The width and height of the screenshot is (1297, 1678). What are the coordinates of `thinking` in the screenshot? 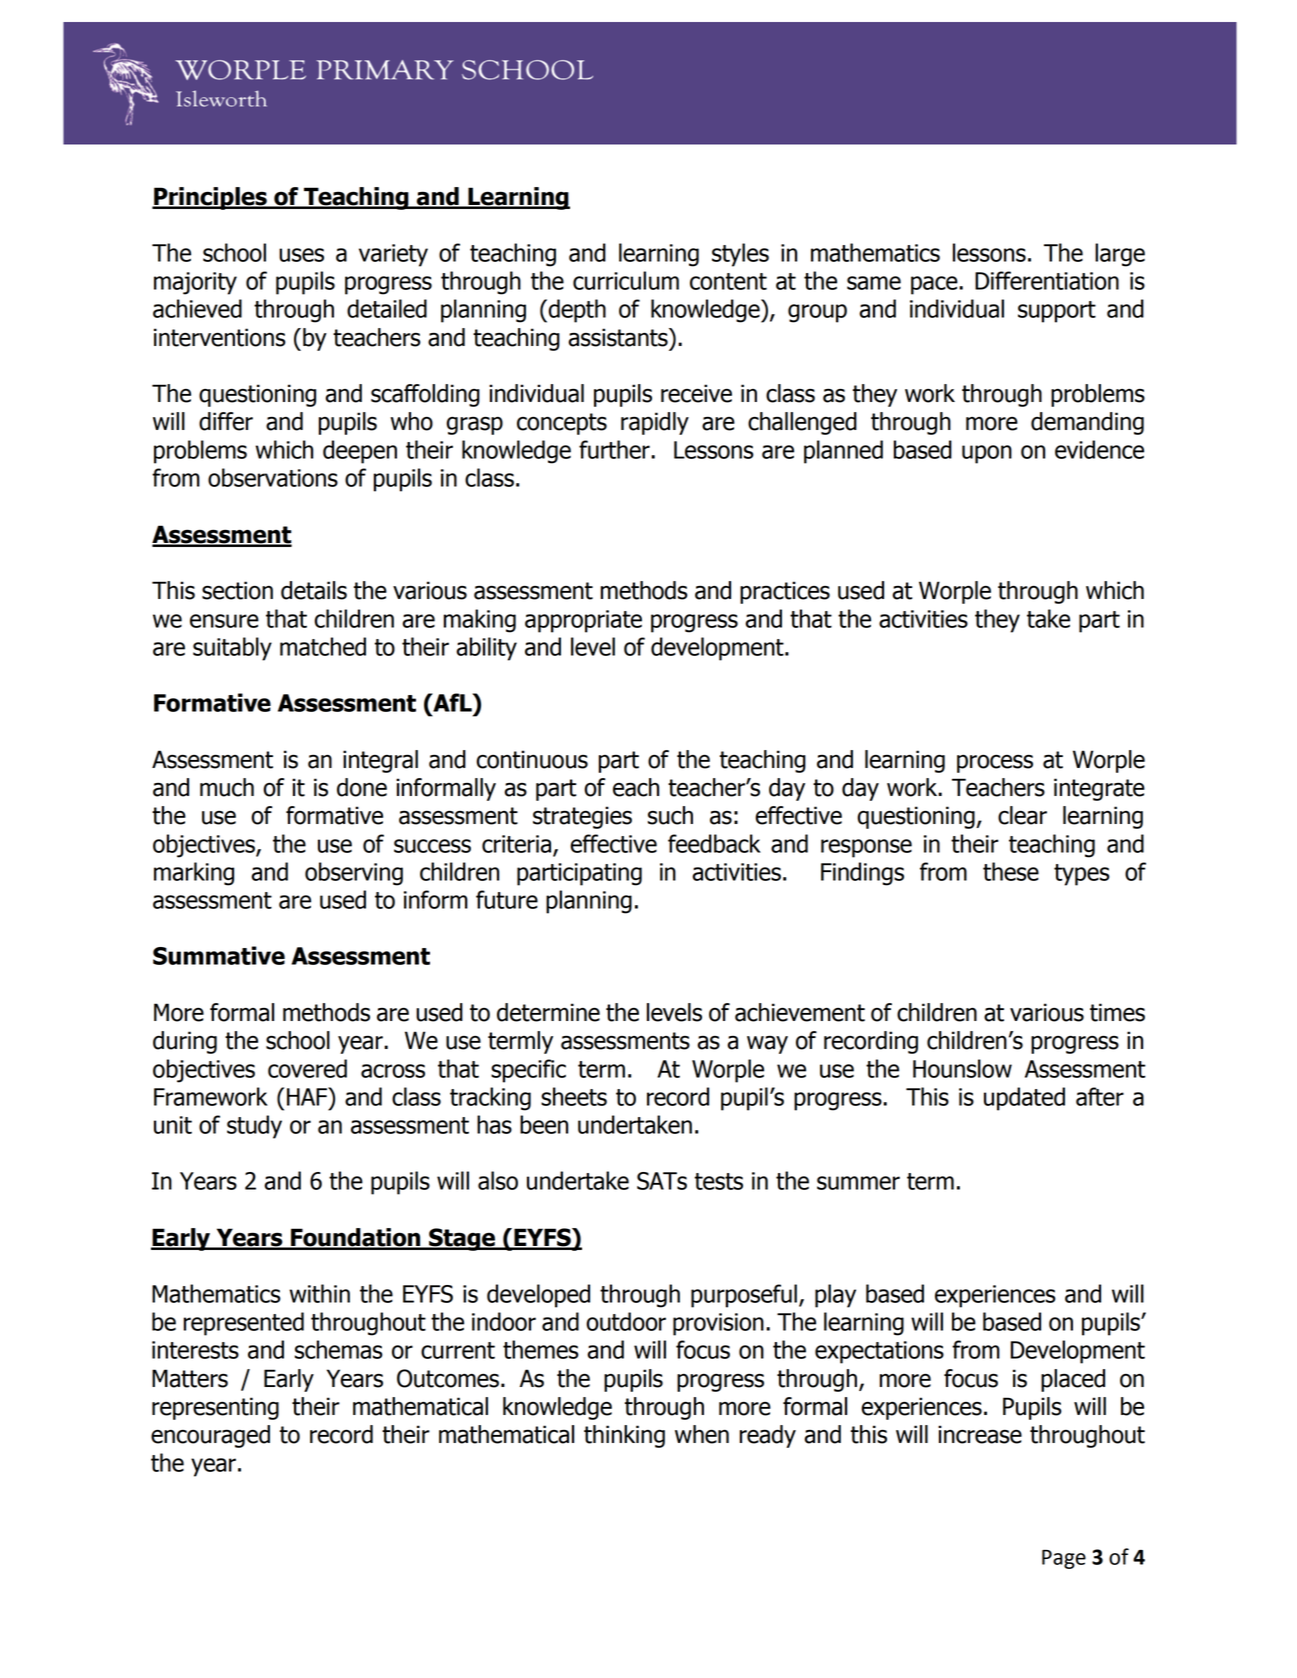 It's located at (624, 1436).
